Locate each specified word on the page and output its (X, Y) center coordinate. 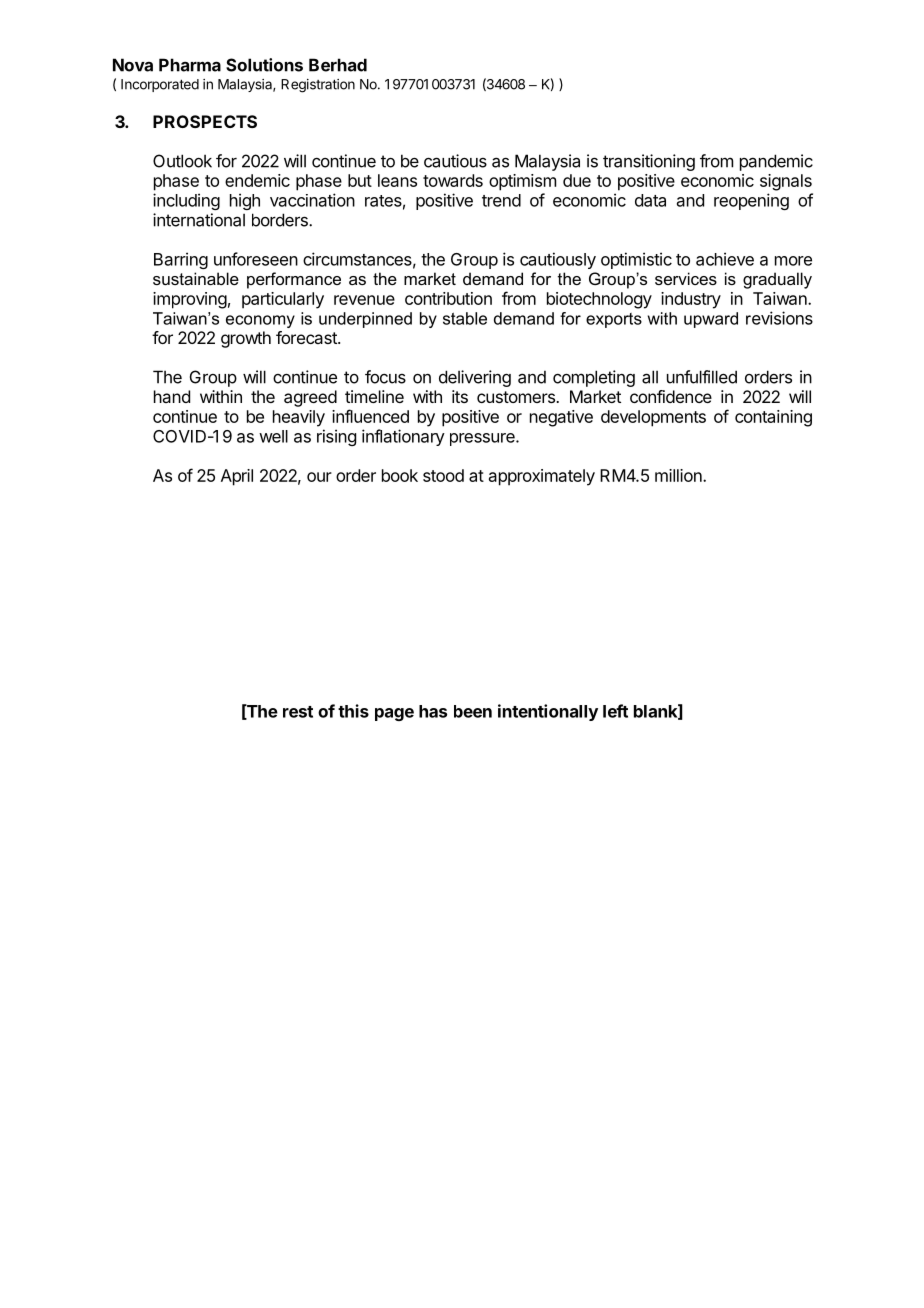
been (473, 711)
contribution (448, 298)
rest (298, 712)
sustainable (196, 278)
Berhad (338, 65)
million (679, 475)
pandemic (776, 162)
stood (443, 475)
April (237, 477)
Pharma (190, 65)
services (686, 278)
